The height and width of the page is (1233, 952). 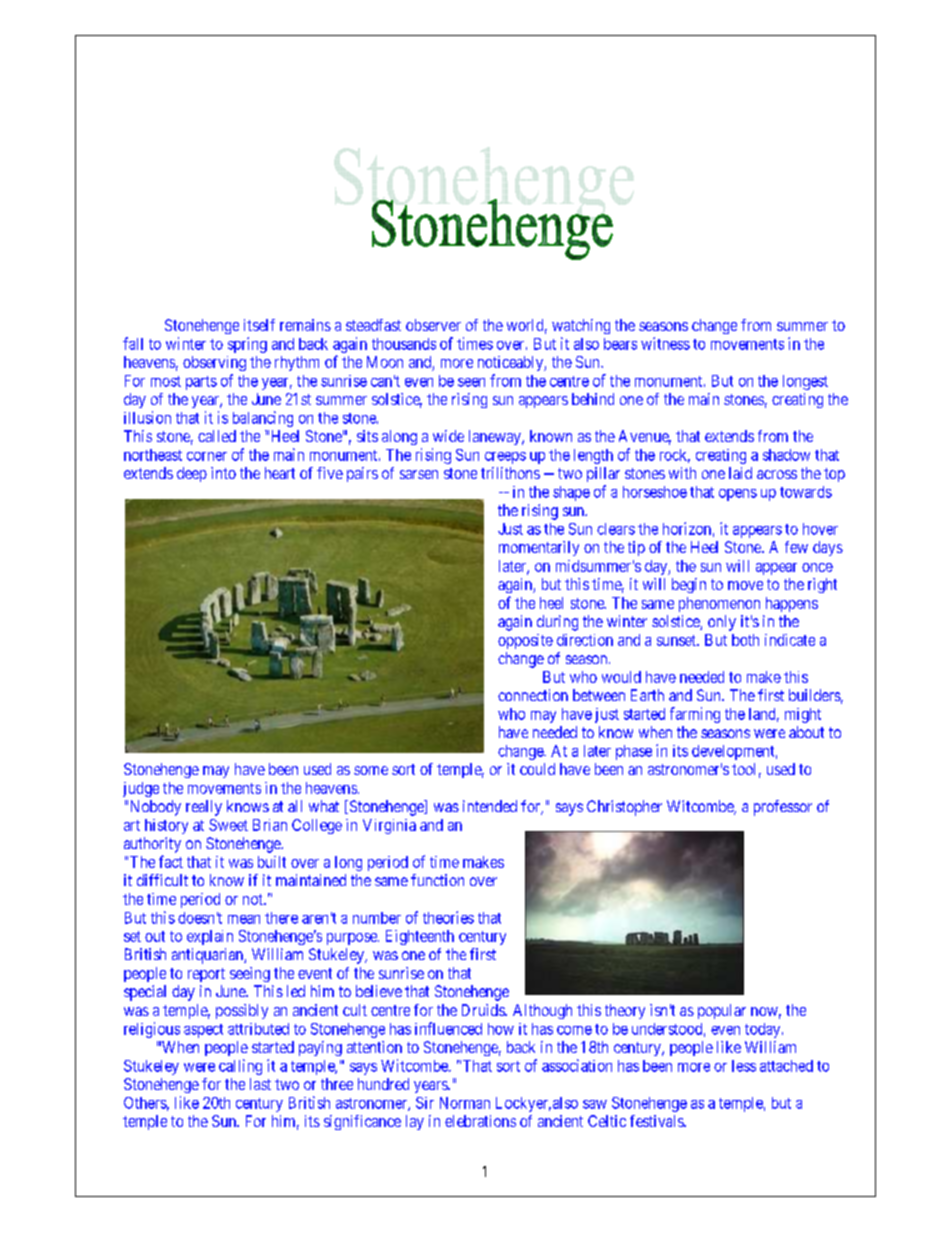 What do you see at coordinates (525, 641) in the page?
I see `opposite` at bounding box center [525, 641].
